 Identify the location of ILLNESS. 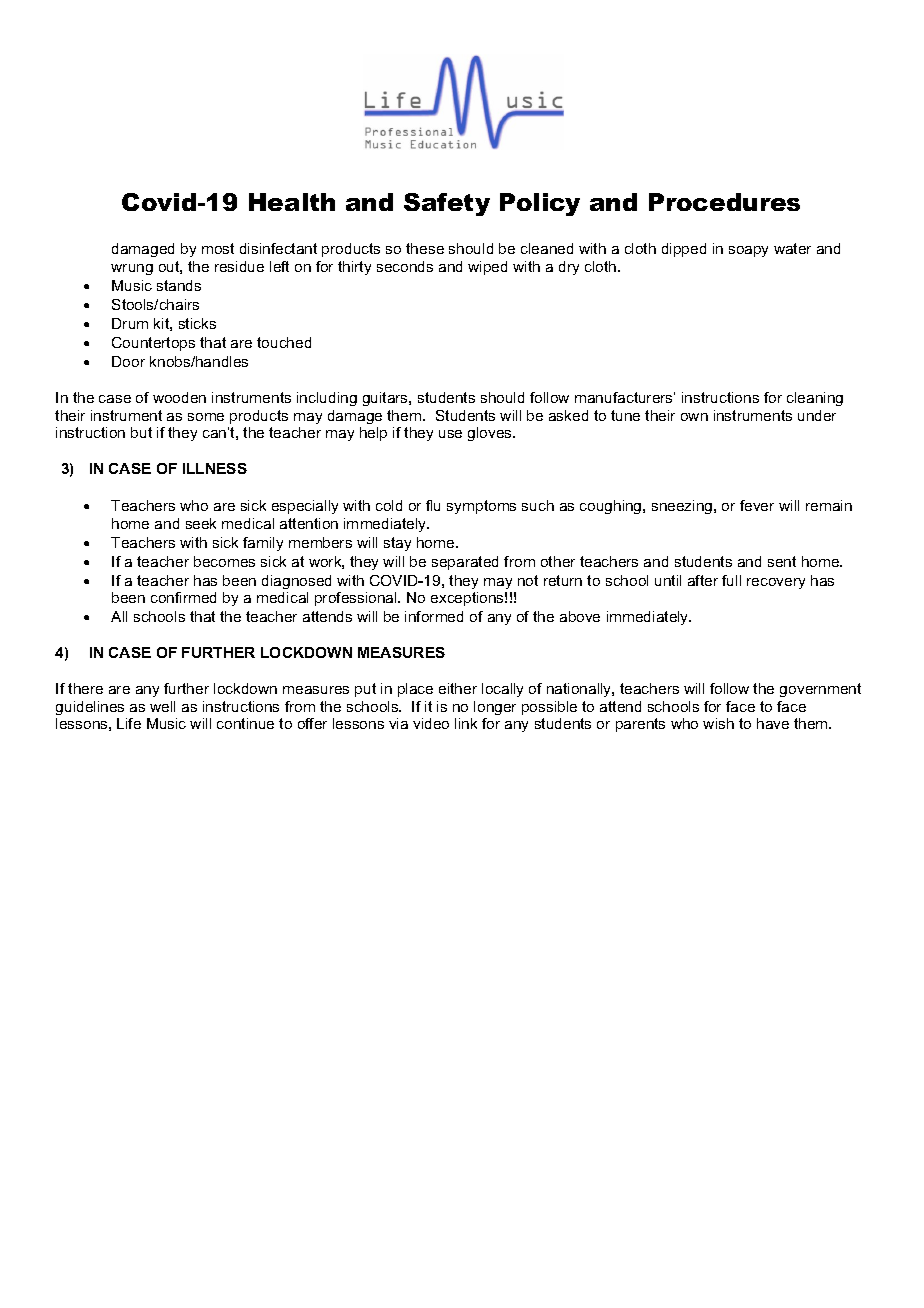
(215, 468).
